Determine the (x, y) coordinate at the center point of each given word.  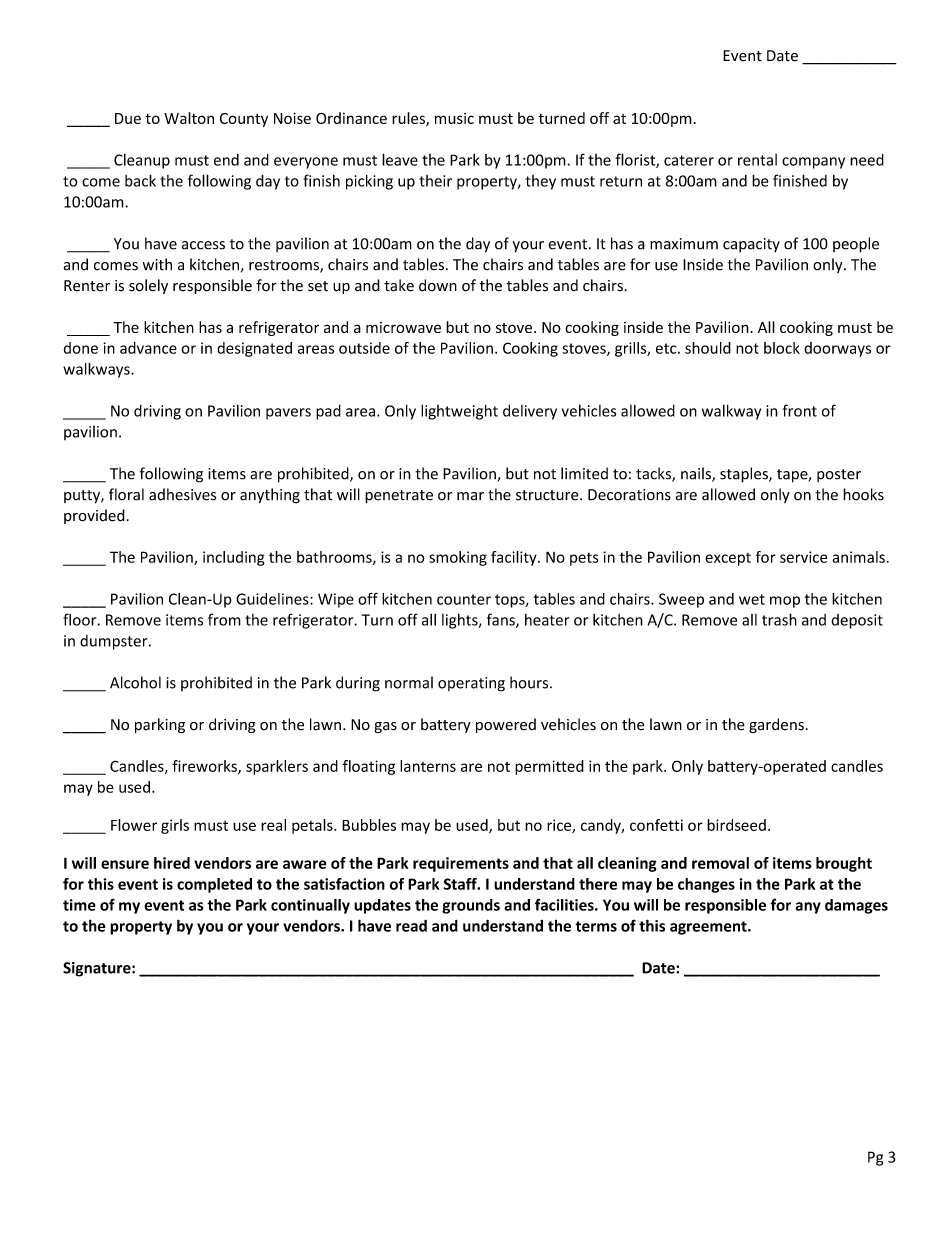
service (803, 557)
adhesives (182, 494)
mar (470, 496)
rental (757, 160)
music (454, 118)
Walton (189, 118)
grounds (471, 906)
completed (214, 885)
